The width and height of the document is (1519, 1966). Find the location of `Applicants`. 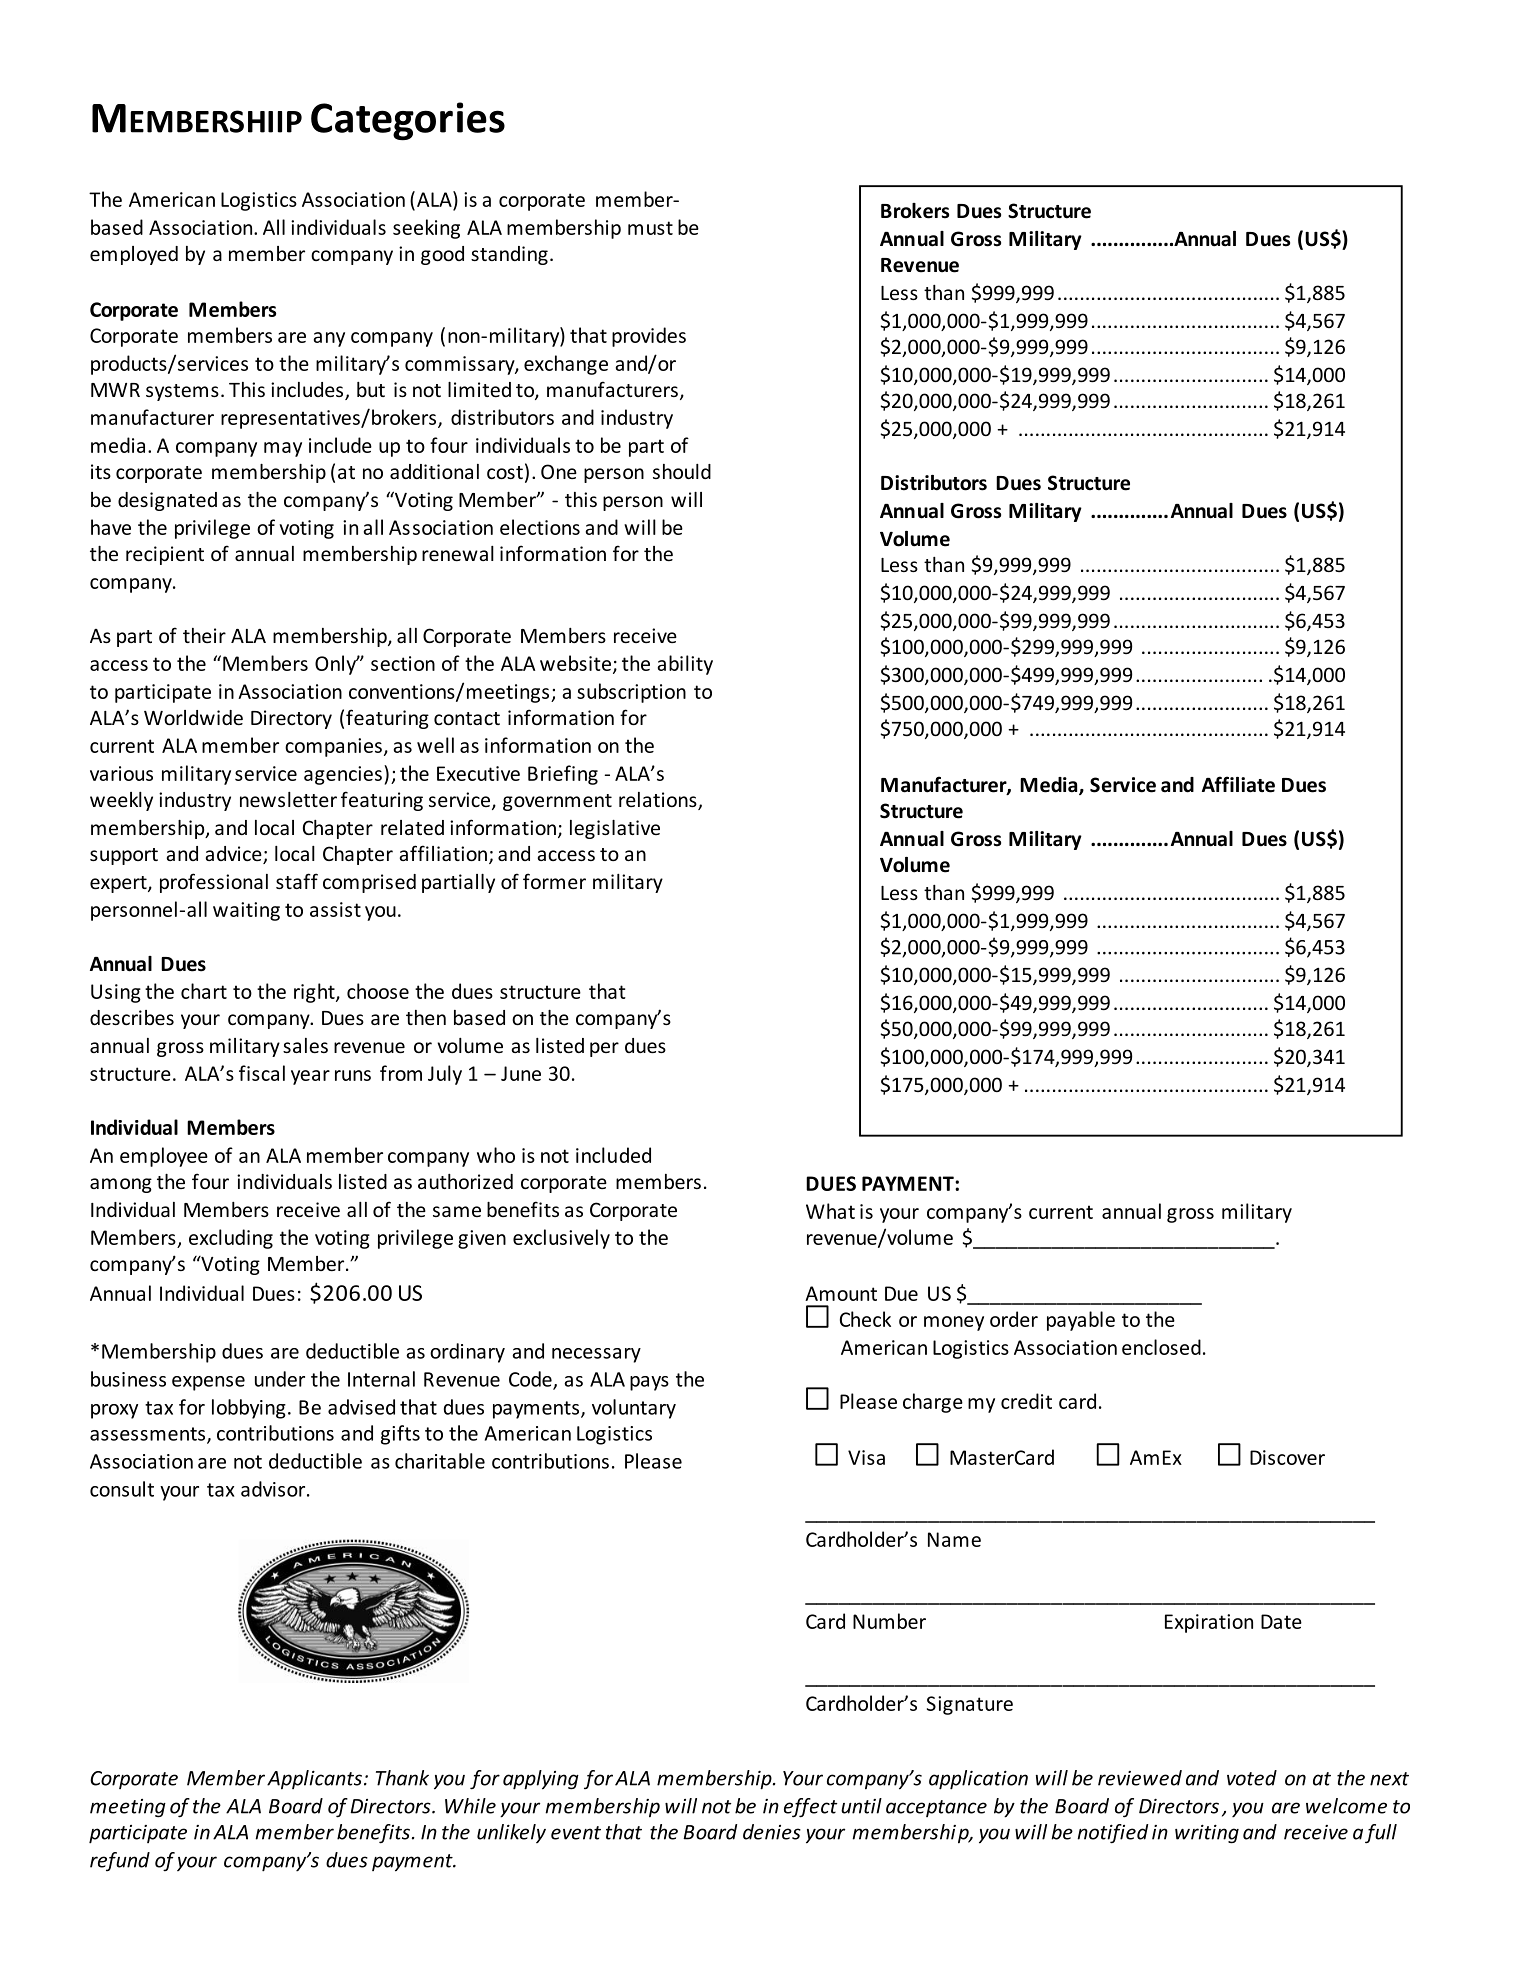

Applicants is located at coordinates (314, 1780).
